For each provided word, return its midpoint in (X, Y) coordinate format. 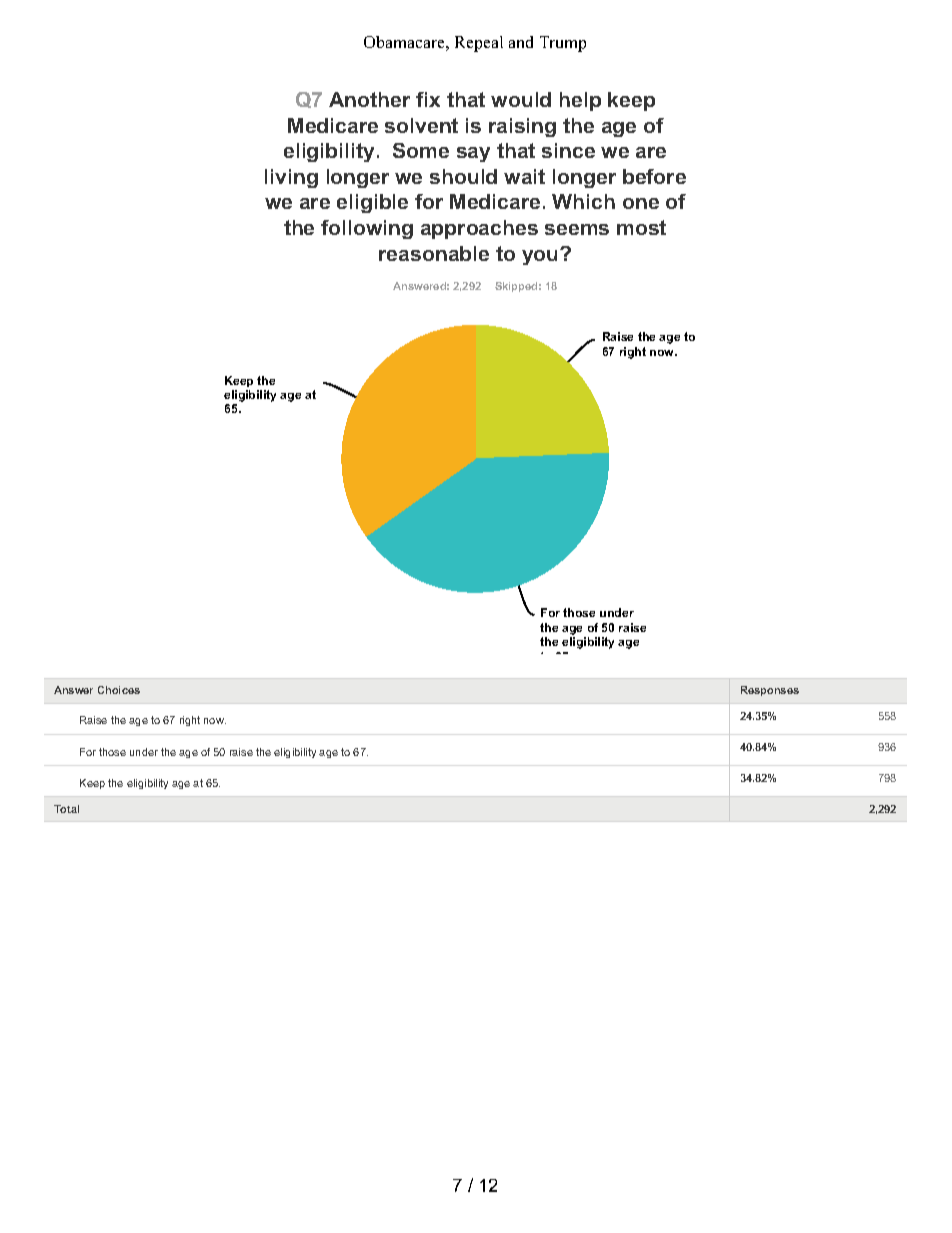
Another (369, 99)
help (580, 101)
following (367, 229)
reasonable (434, 253)
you (541, 257)
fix (428, 99)
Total (66, 809)
